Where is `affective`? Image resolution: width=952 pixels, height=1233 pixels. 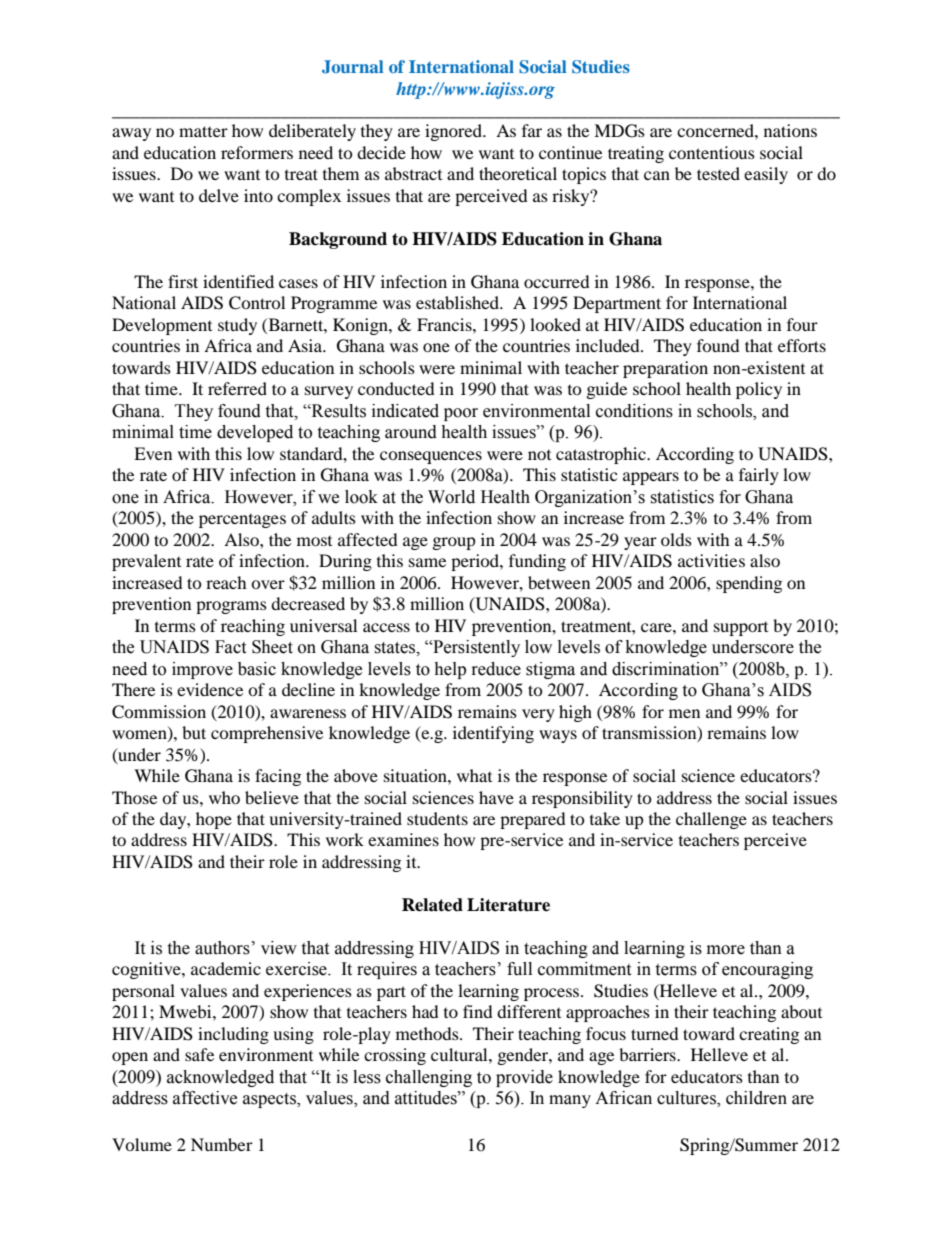
affective is located at coordinates (205, 1098).
